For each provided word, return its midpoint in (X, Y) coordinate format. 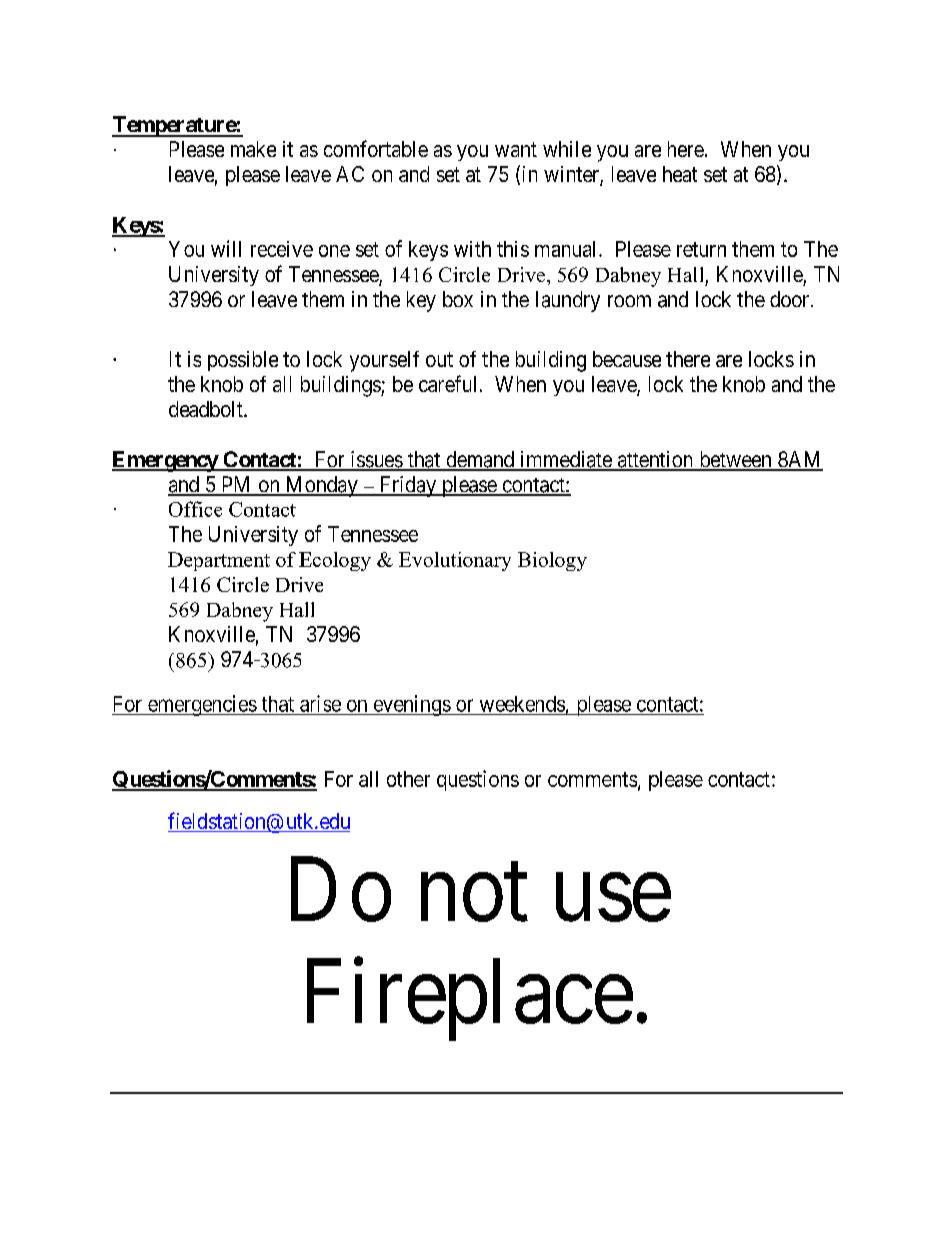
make (253, 149)
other (408, 779)
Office (195, 509)
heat (680, 174)
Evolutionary (455, 561)
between (735, 460)
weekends (522, 704)
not (474, 894)
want (516, 149)
